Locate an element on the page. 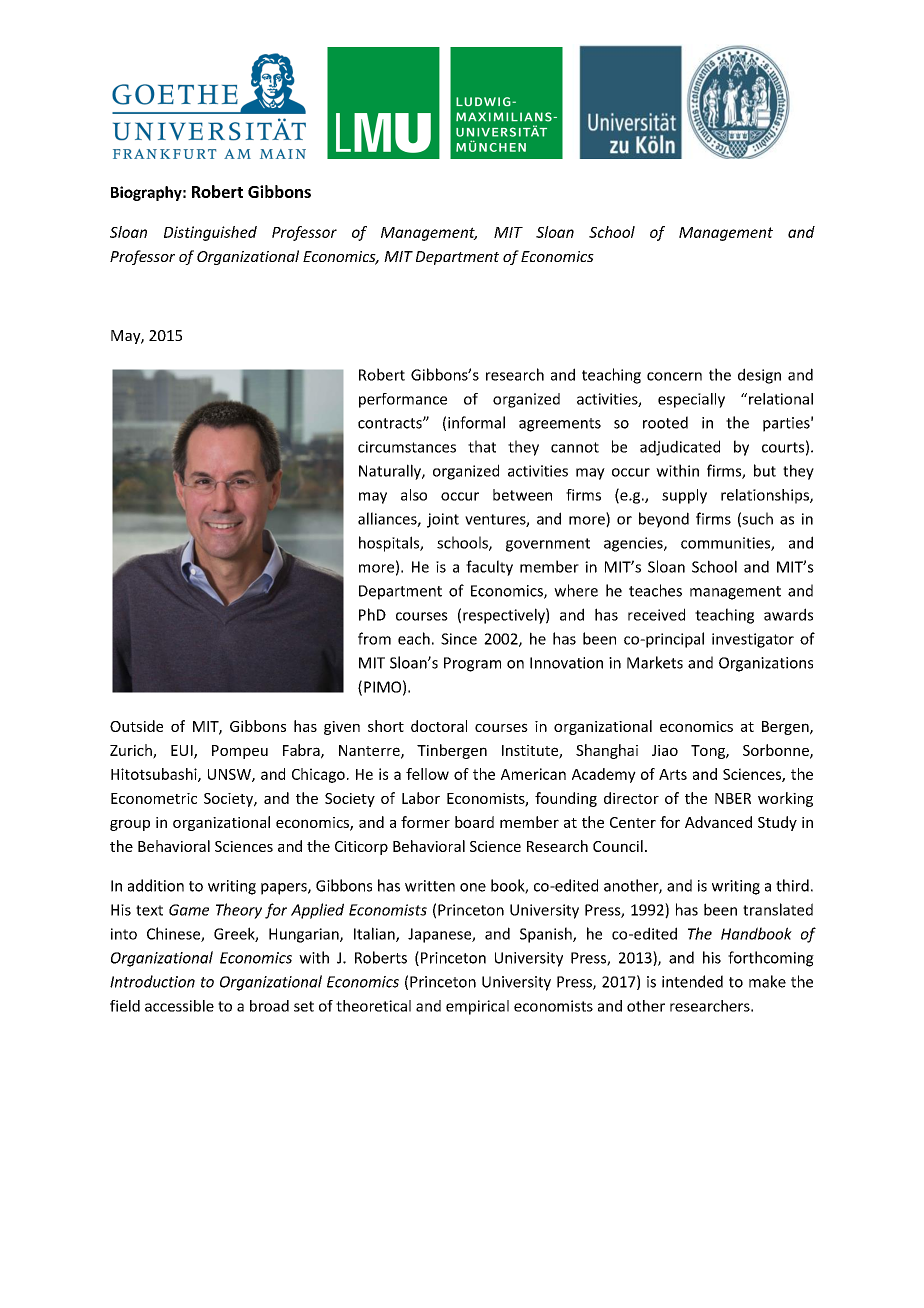 This document has width=924, height=1308. performance is located at coordinates (403, 400).
